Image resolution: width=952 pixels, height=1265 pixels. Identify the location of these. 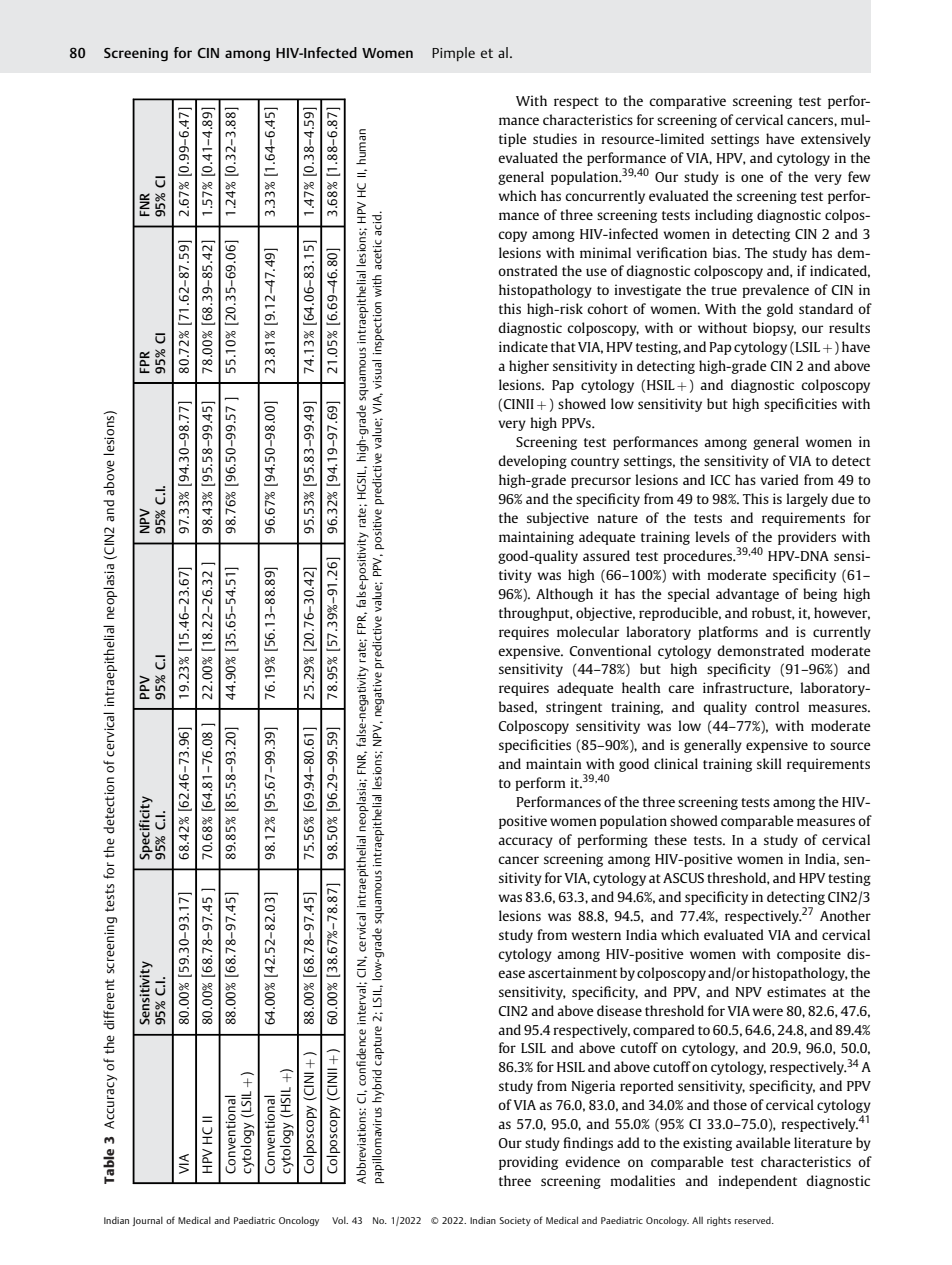
(670, 839).
